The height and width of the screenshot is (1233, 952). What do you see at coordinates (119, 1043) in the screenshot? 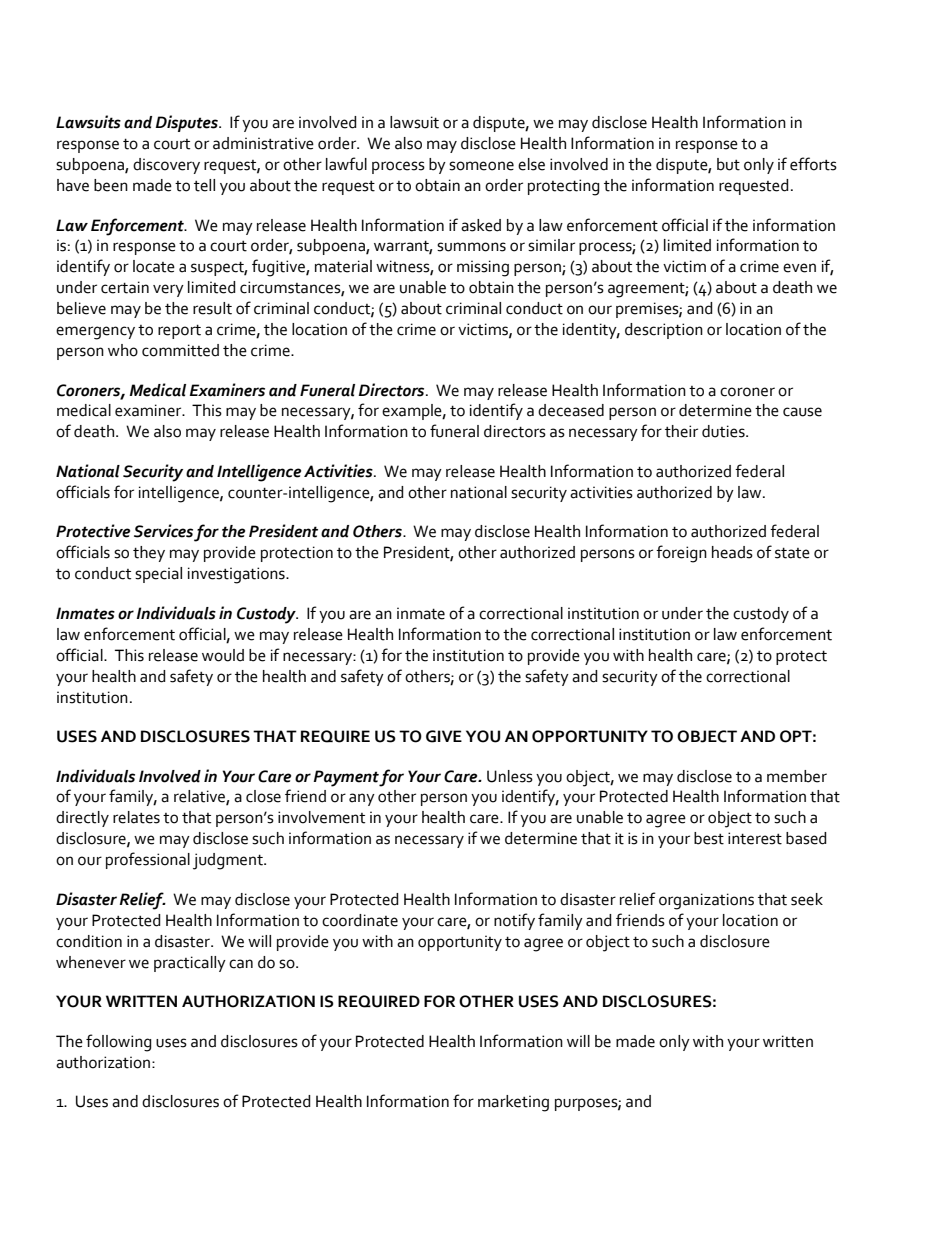
I see `following` at bounding box center [119, 1043].
